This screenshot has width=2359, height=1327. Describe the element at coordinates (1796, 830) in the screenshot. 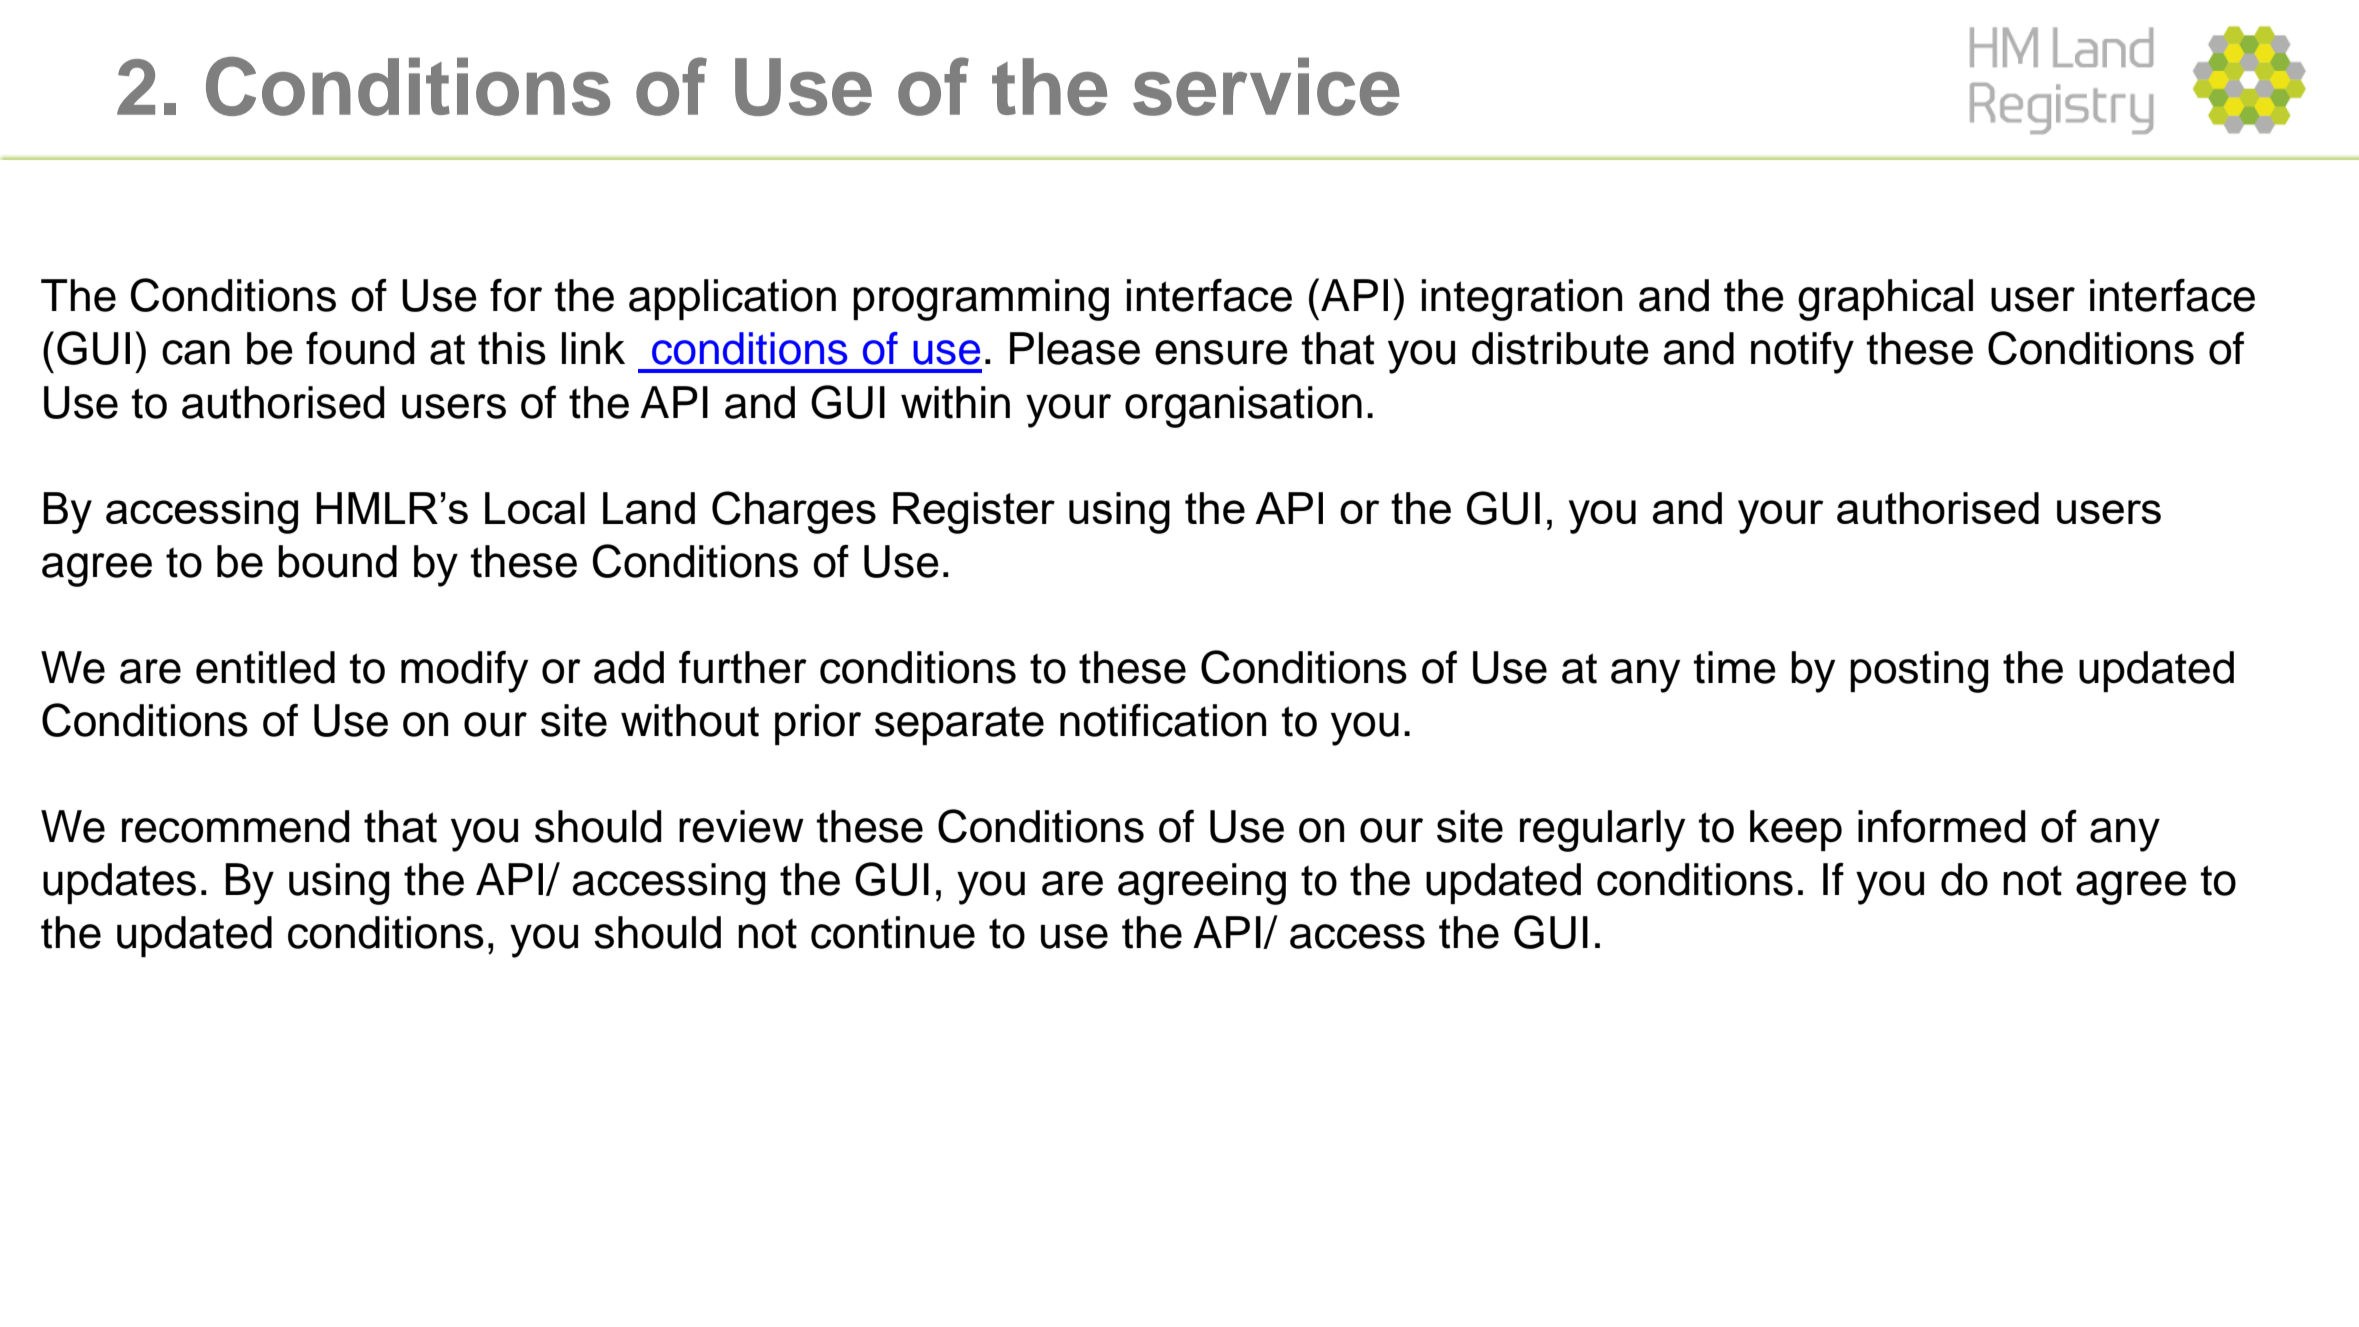

I see `keep` at that location.
